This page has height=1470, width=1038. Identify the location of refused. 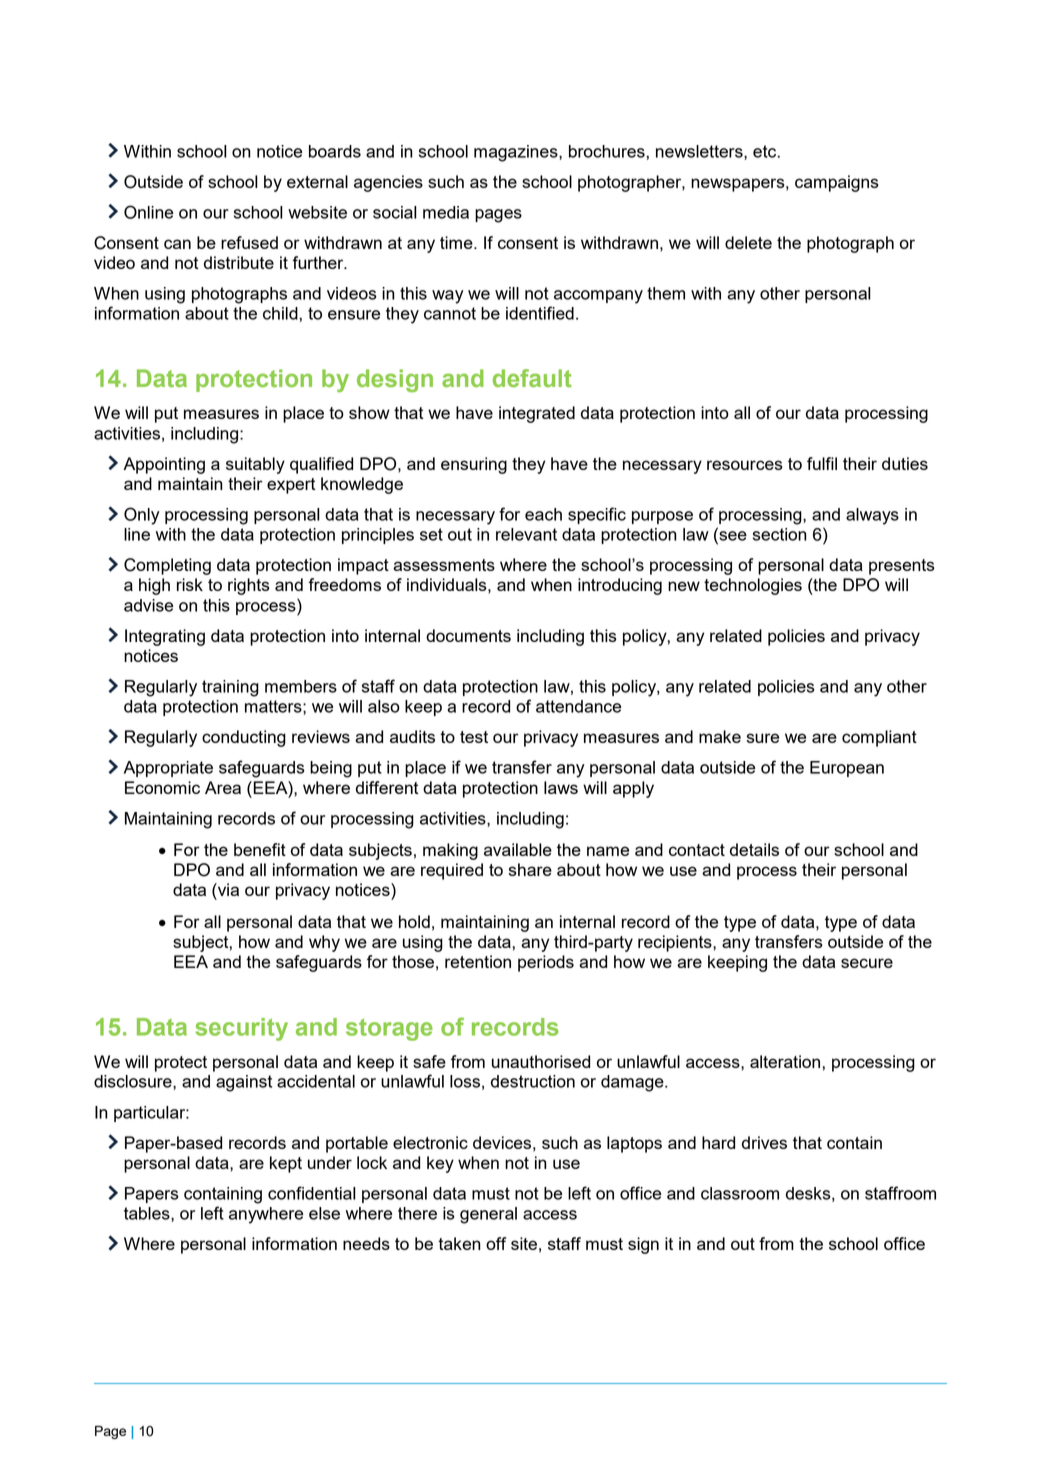
(249, 242).
